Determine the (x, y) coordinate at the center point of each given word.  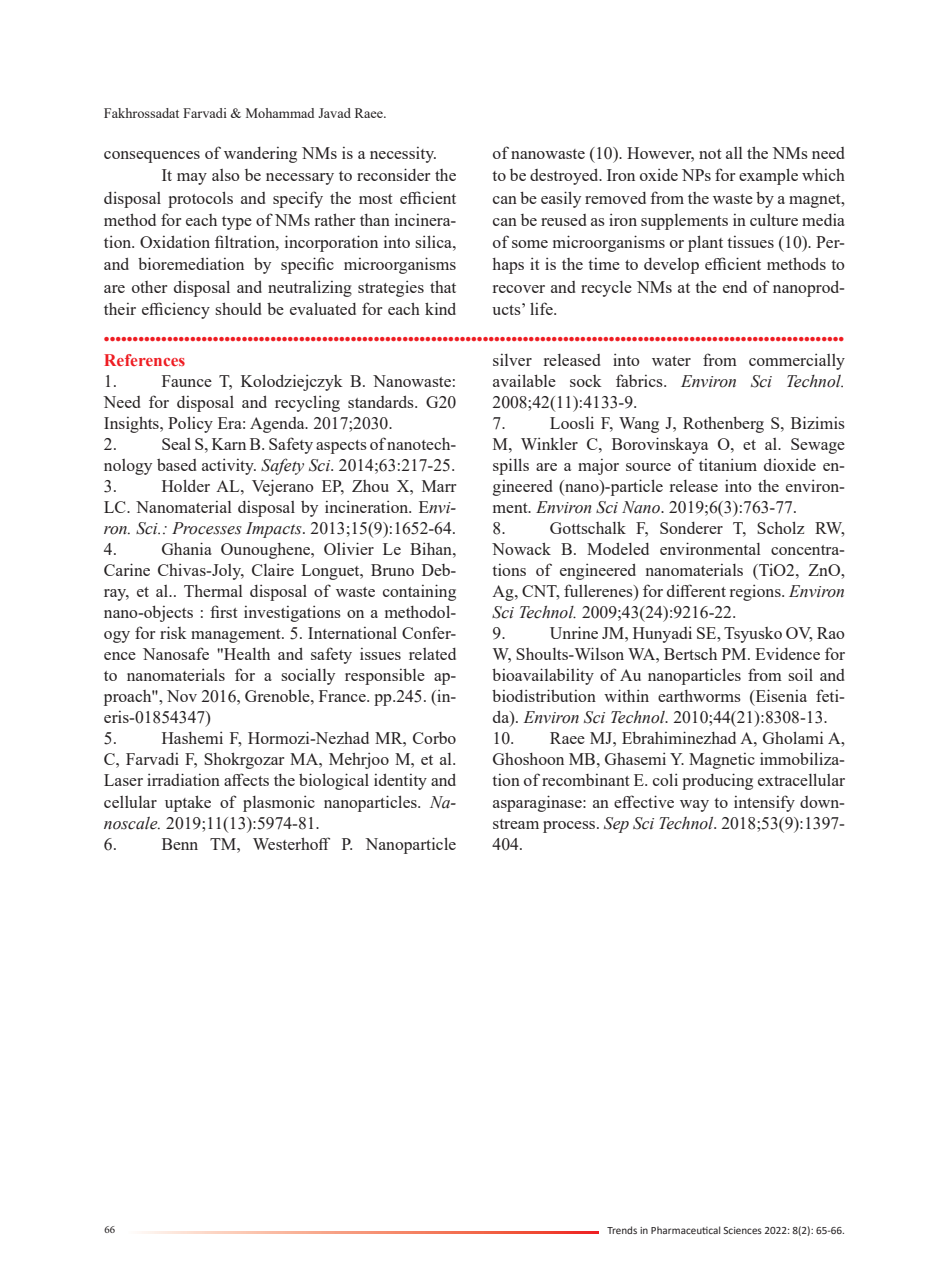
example (768, 176)
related (432, 654)
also (226, 175)
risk (173, 632)
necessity (403, 155)
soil (800, 674)
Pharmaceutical (685, 1230)
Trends (622, 1230)
